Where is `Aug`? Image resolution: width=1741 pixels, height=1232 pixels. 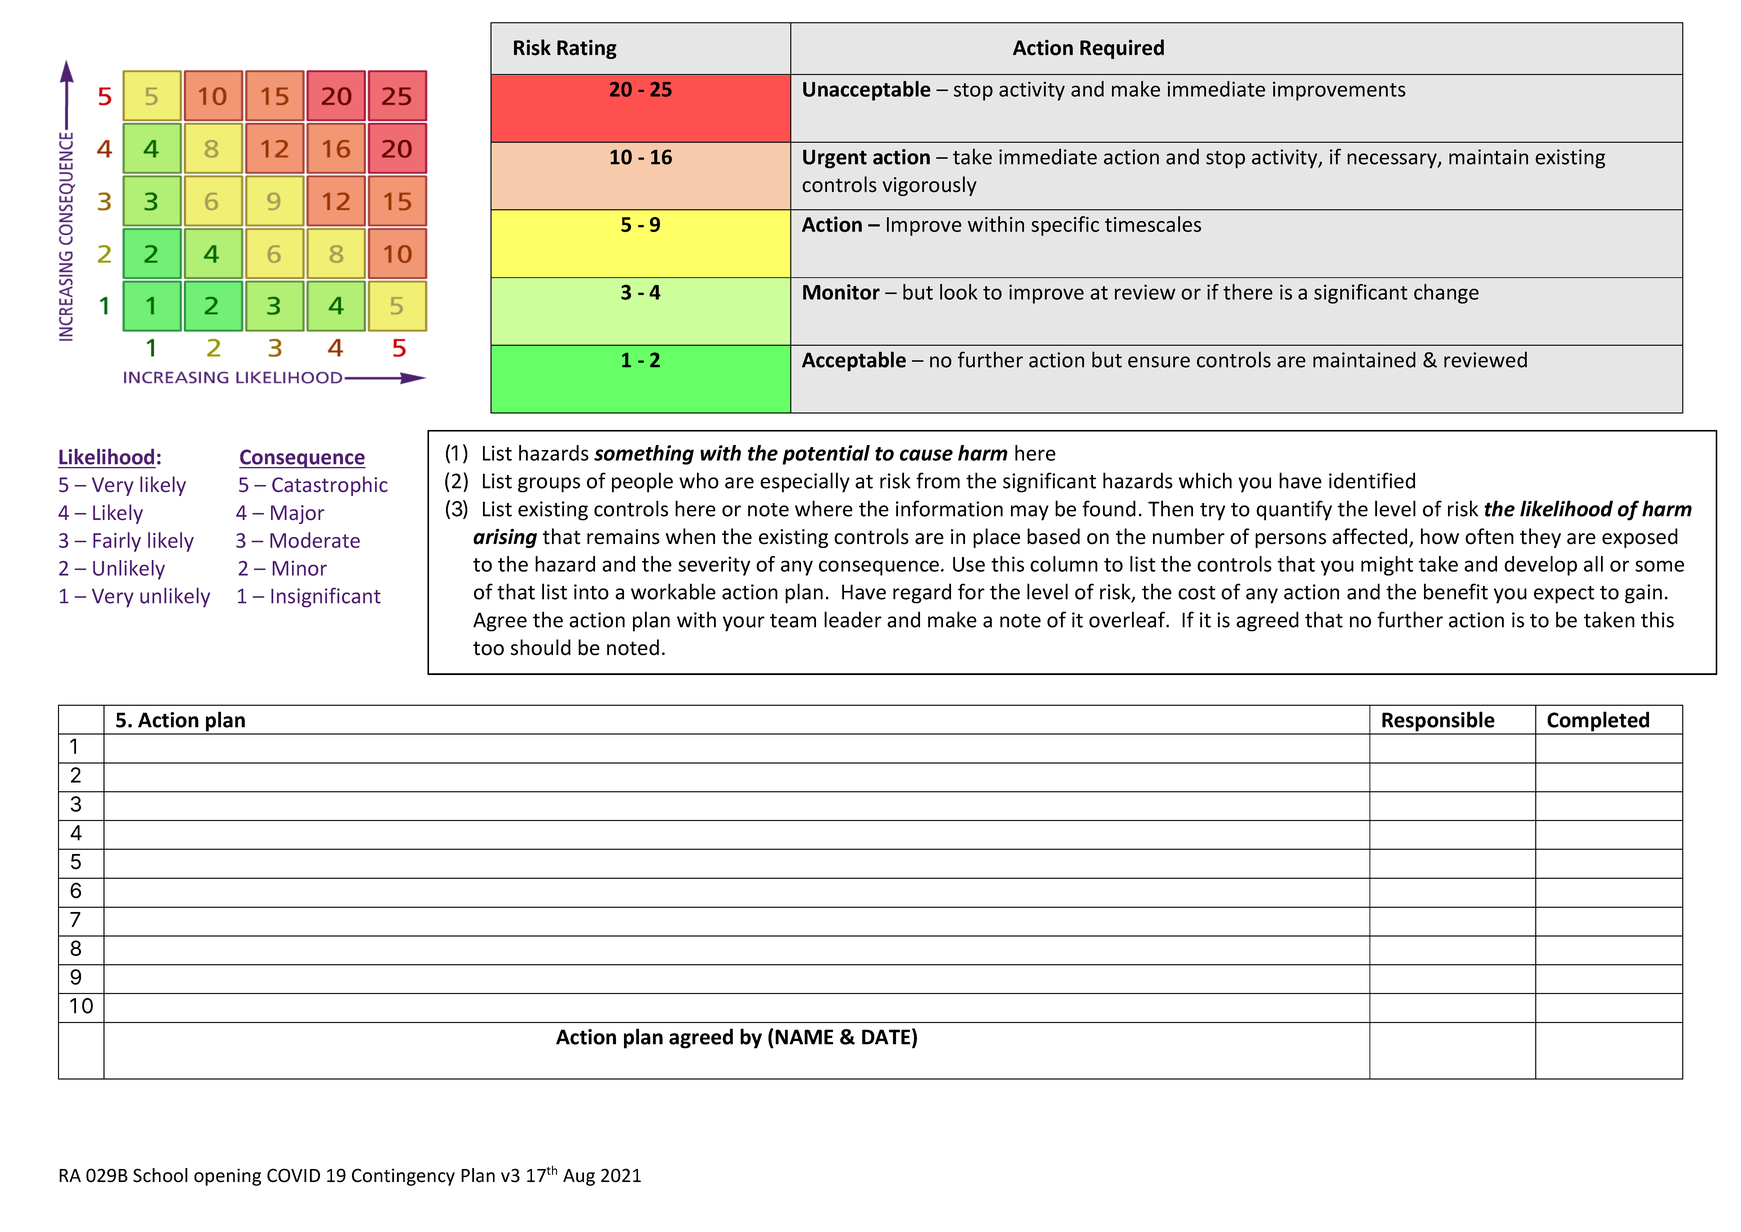
Aug is located at coordinates (579, 1177).
